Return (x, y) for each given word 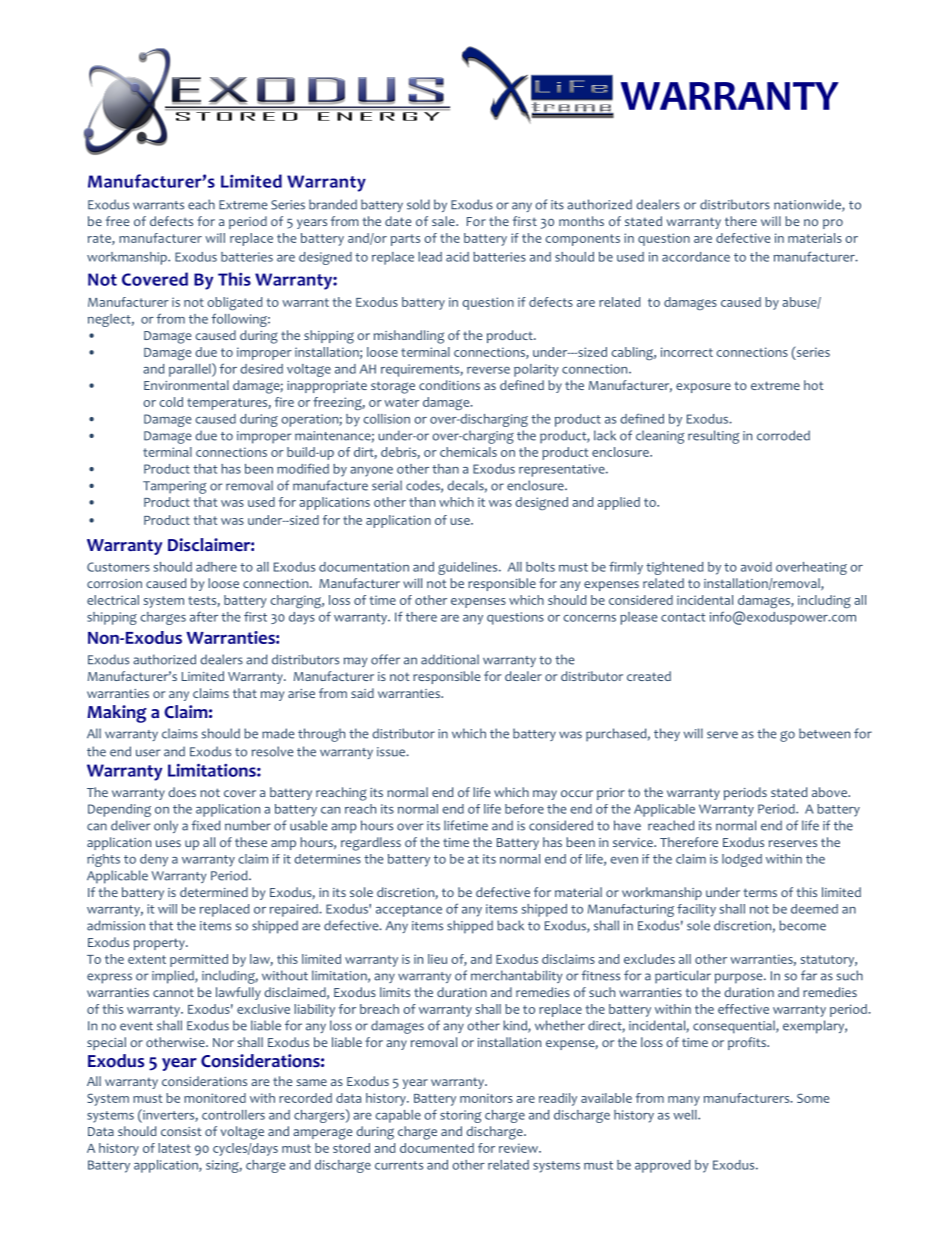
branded (333, 204)
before (524, 809)
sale (444, 221)
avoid (756, 567)
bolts (540, 567)
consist (181, 1131)
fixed (206, 825)
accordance (696, 257)
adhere (216, 567)
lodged (742, 860)
